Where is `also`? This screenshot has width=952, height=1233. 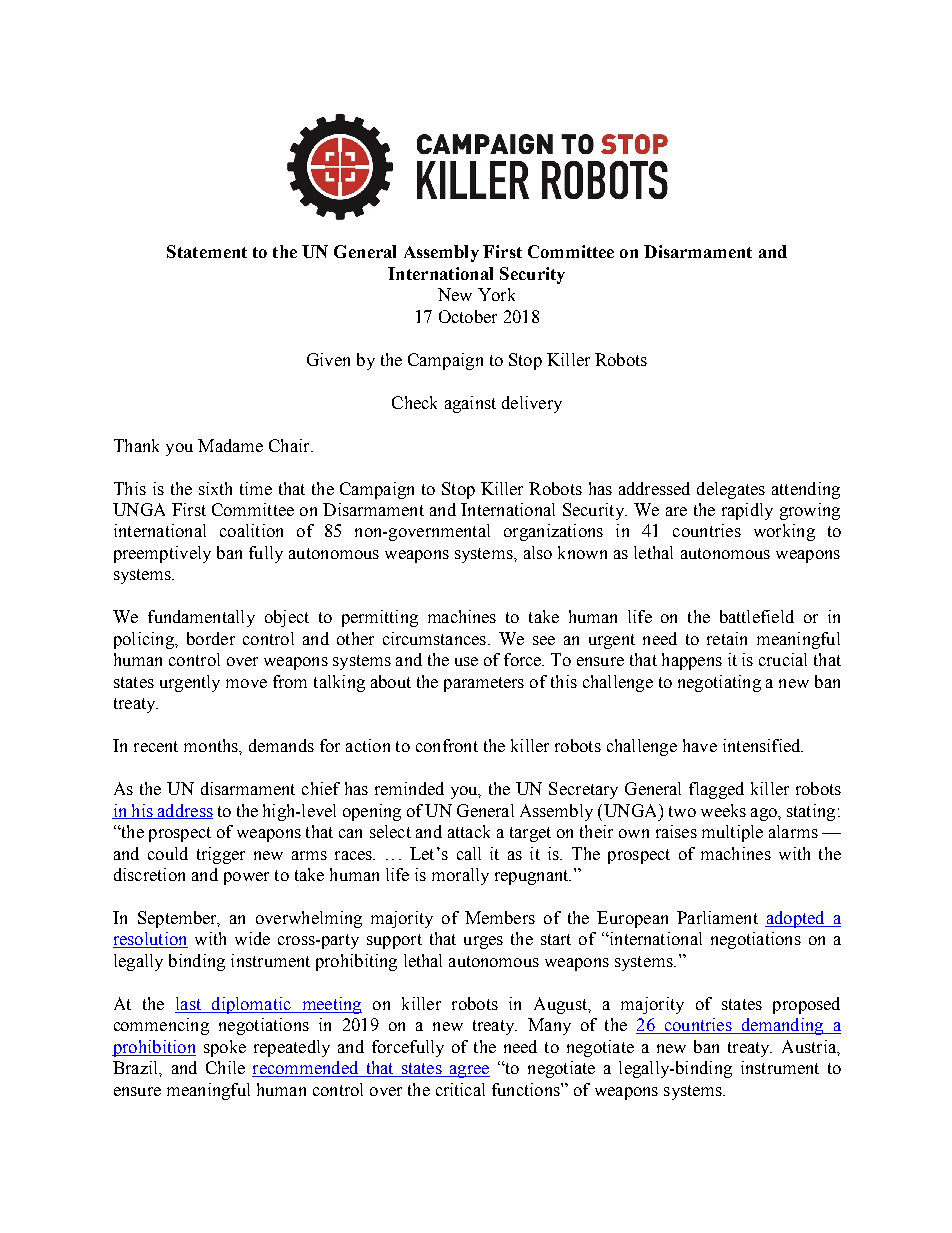
also is located at coordinates (538, 552).
